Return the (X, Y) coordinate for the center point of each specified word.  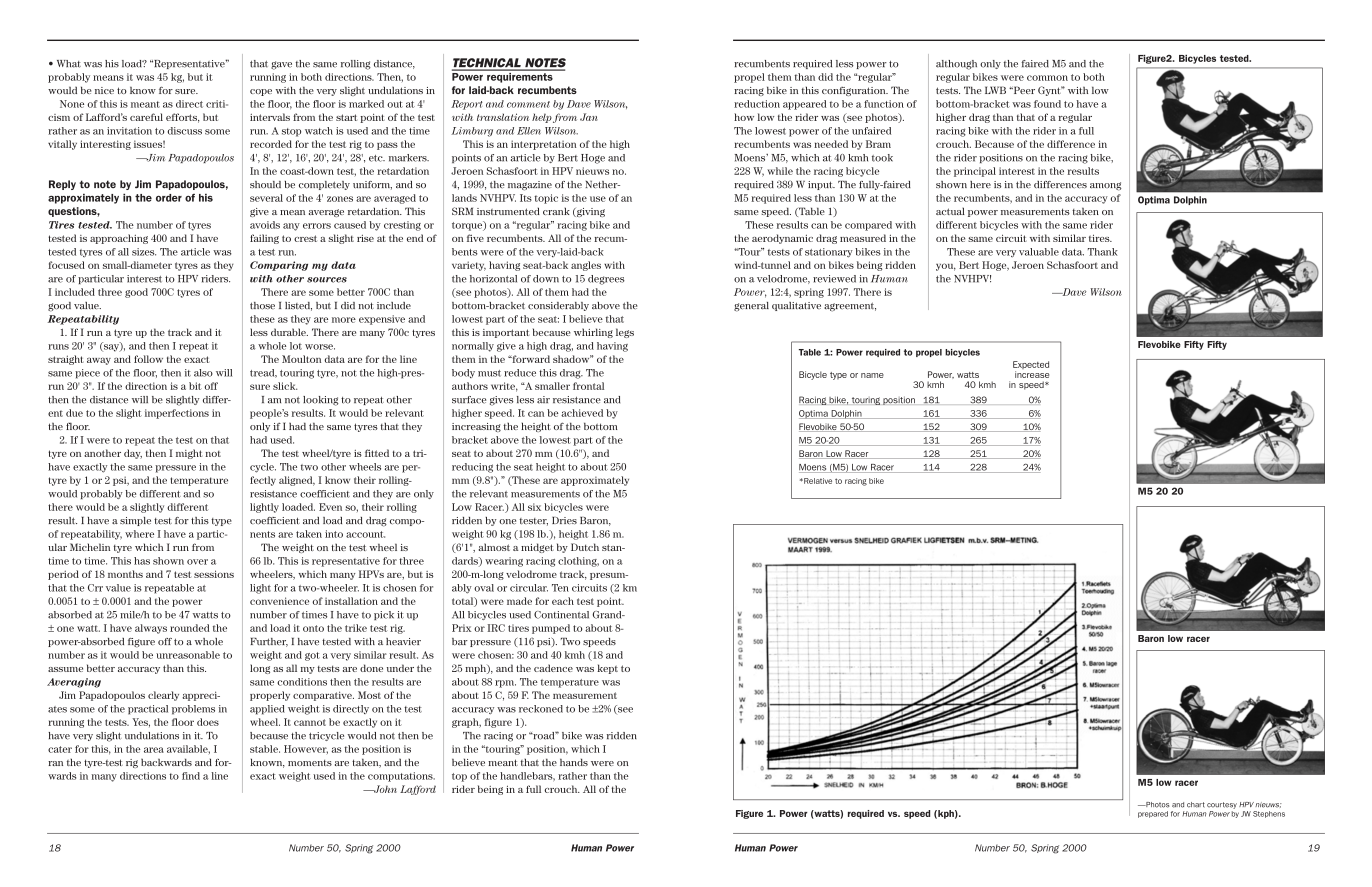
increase (1032, 374)
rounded (189, 628)
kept (607, 669)
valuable (1039, 252)
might (189, 454)
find (191, 776)
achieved (582, 413)
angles (586, 266)
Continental (561, 615)
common (1047, 78)
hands (574, 762)
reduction (757, 104)
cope (261, 92)
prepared (1153, 814)
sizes (144, 252)
